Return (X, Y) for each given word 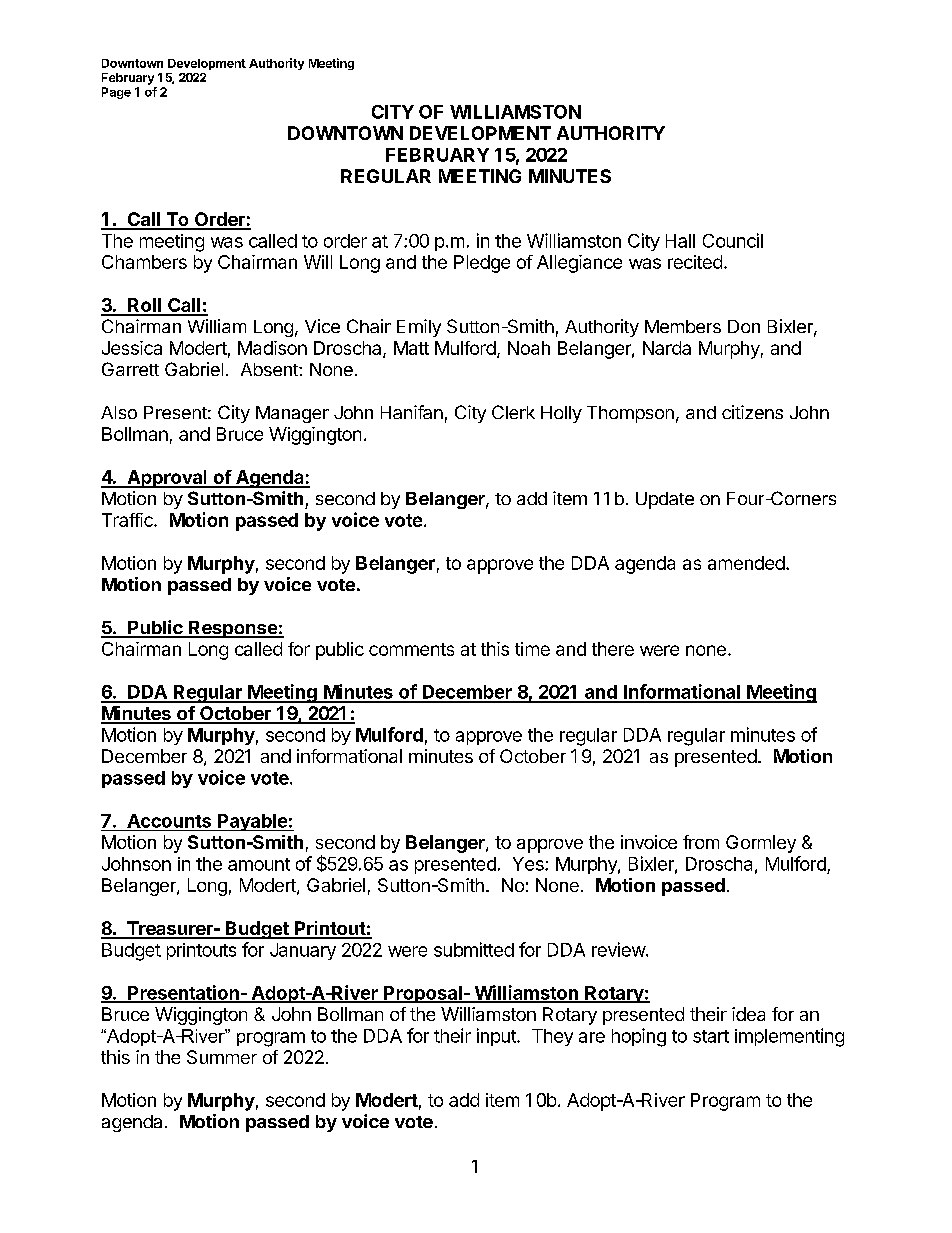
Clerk (513, 412)
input (497, 1037)
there (613, 649)
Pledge (482, 264)
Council (733, 240)
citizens (752, 412)
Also (119, 412)
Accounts (169, 821)
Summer (222, 1057)
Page (116, 93)
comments (411, 649)
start (711, 1036)
